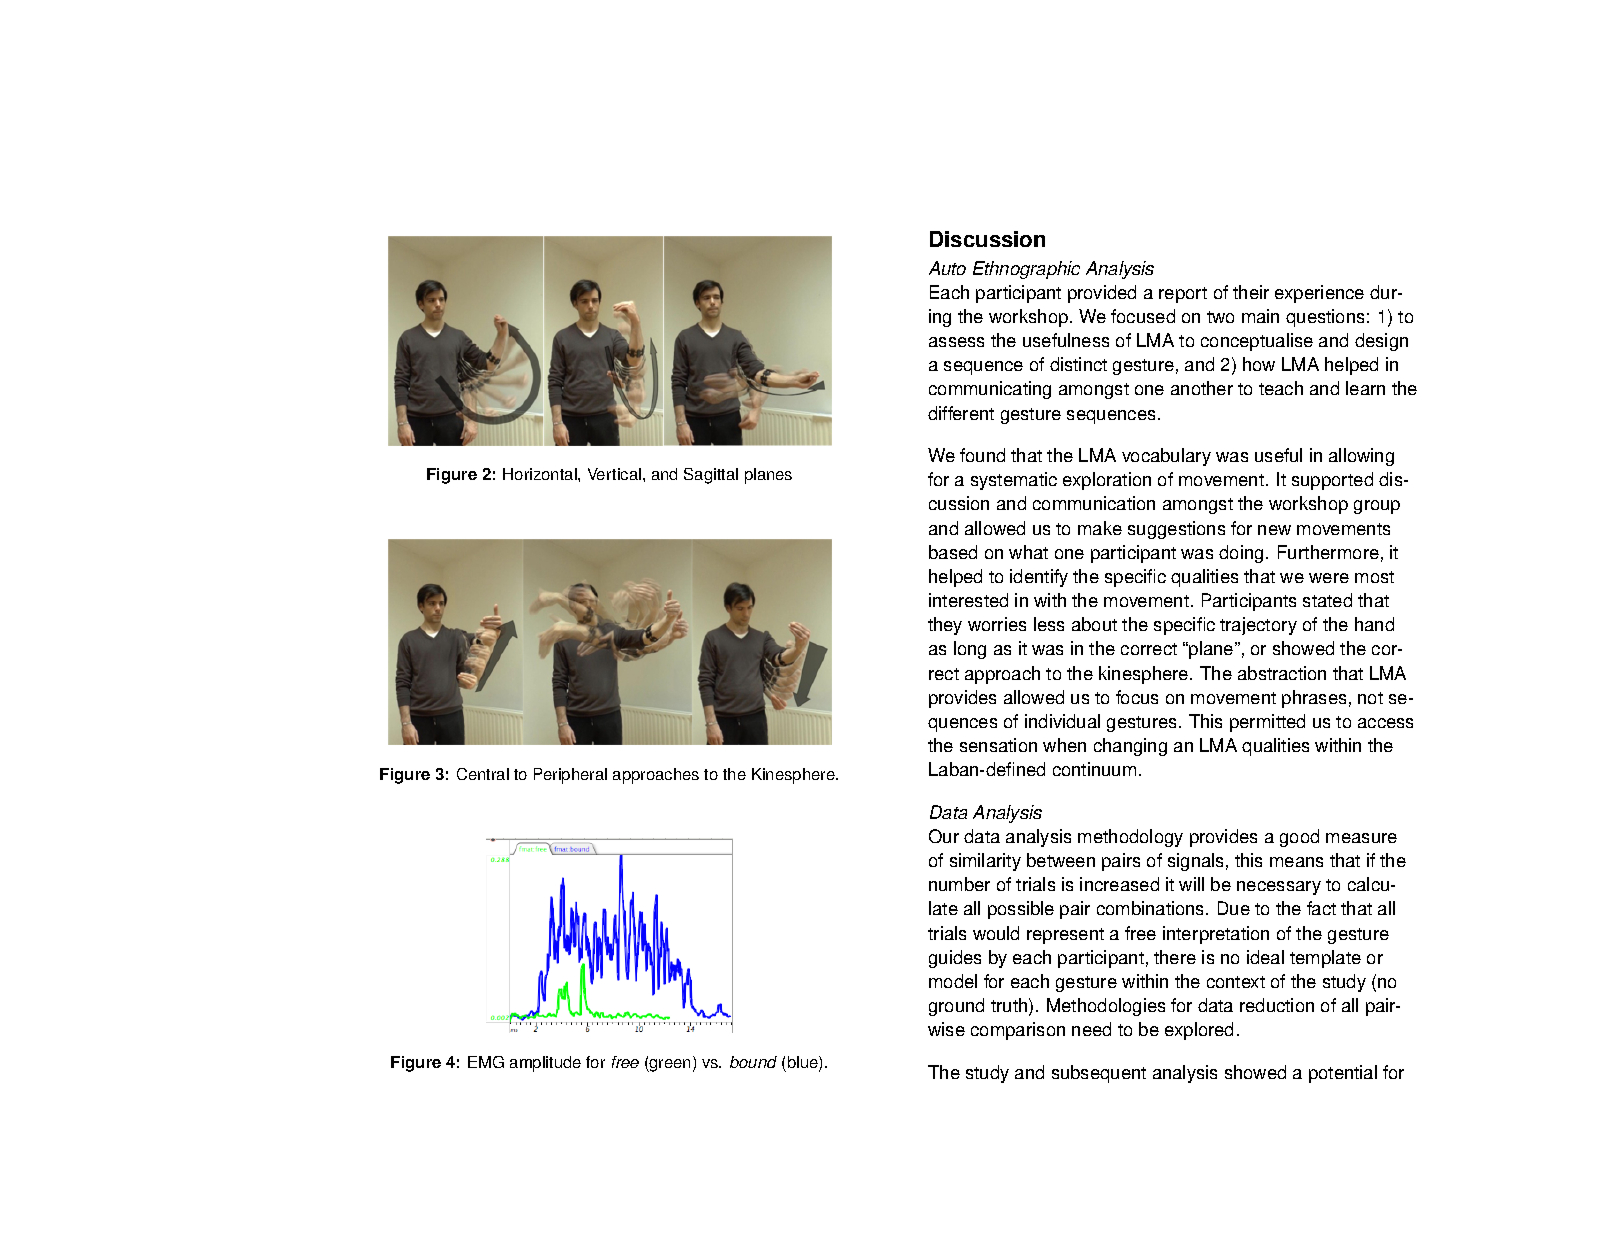 The image size is (1602, 1238). What do you see at coordinates (1026, 270) in the screenshot?
I see `Ethnographic` at bounding box center [1026, 270].
